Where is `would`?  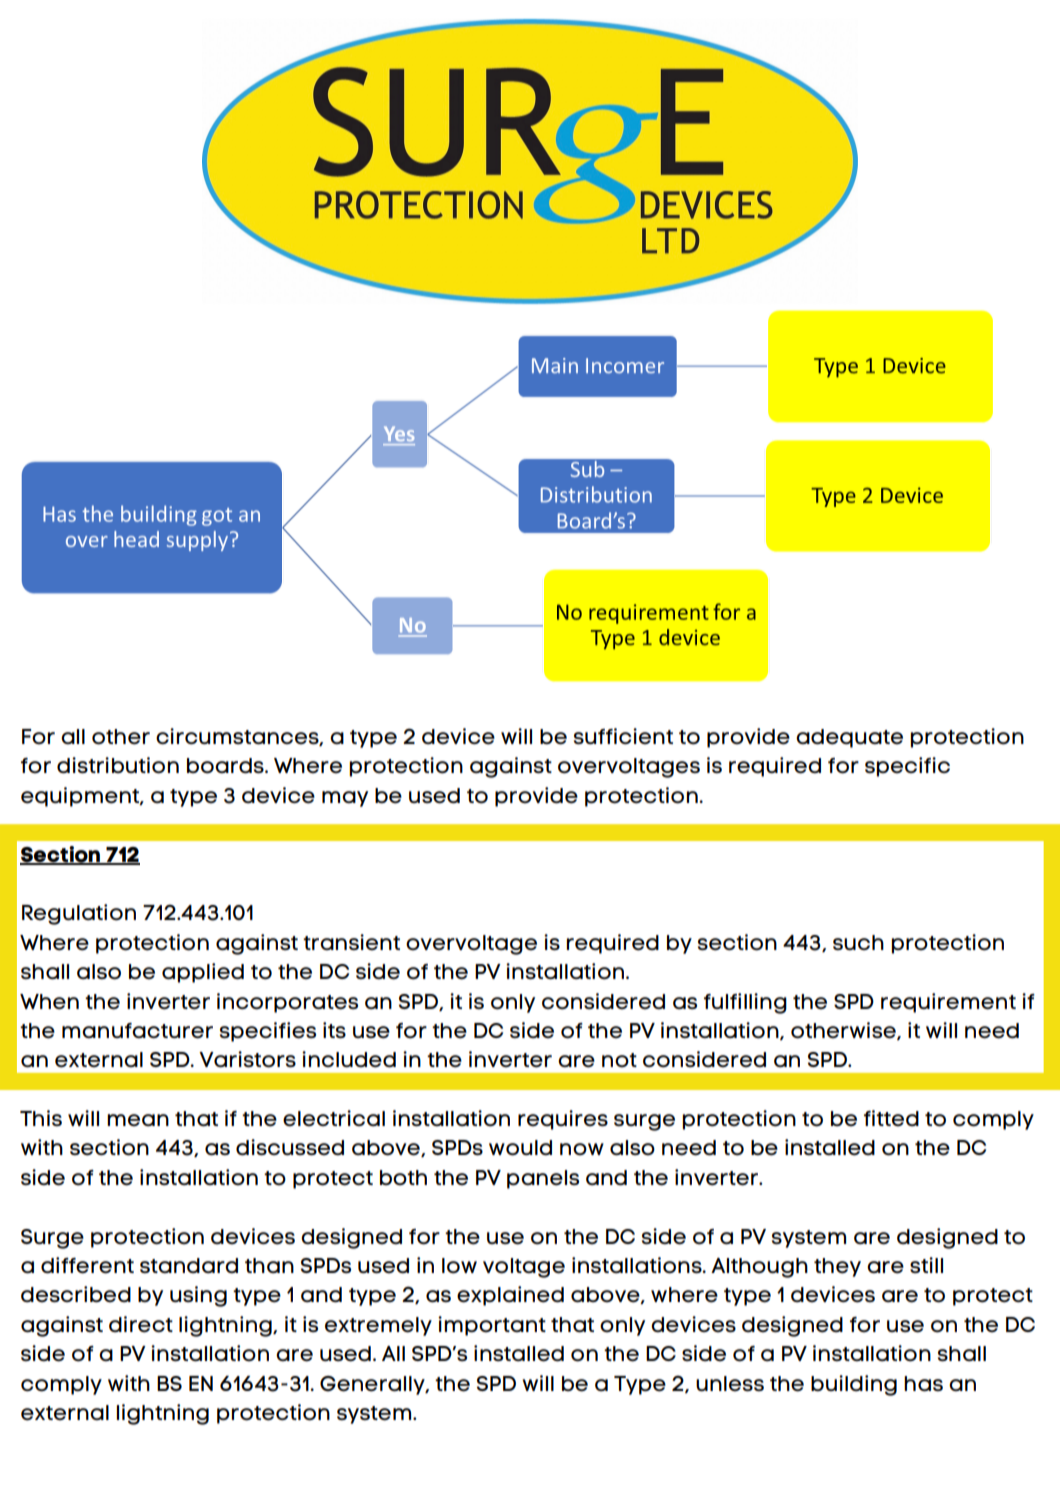
would is located at coordinates (520, 1148).
